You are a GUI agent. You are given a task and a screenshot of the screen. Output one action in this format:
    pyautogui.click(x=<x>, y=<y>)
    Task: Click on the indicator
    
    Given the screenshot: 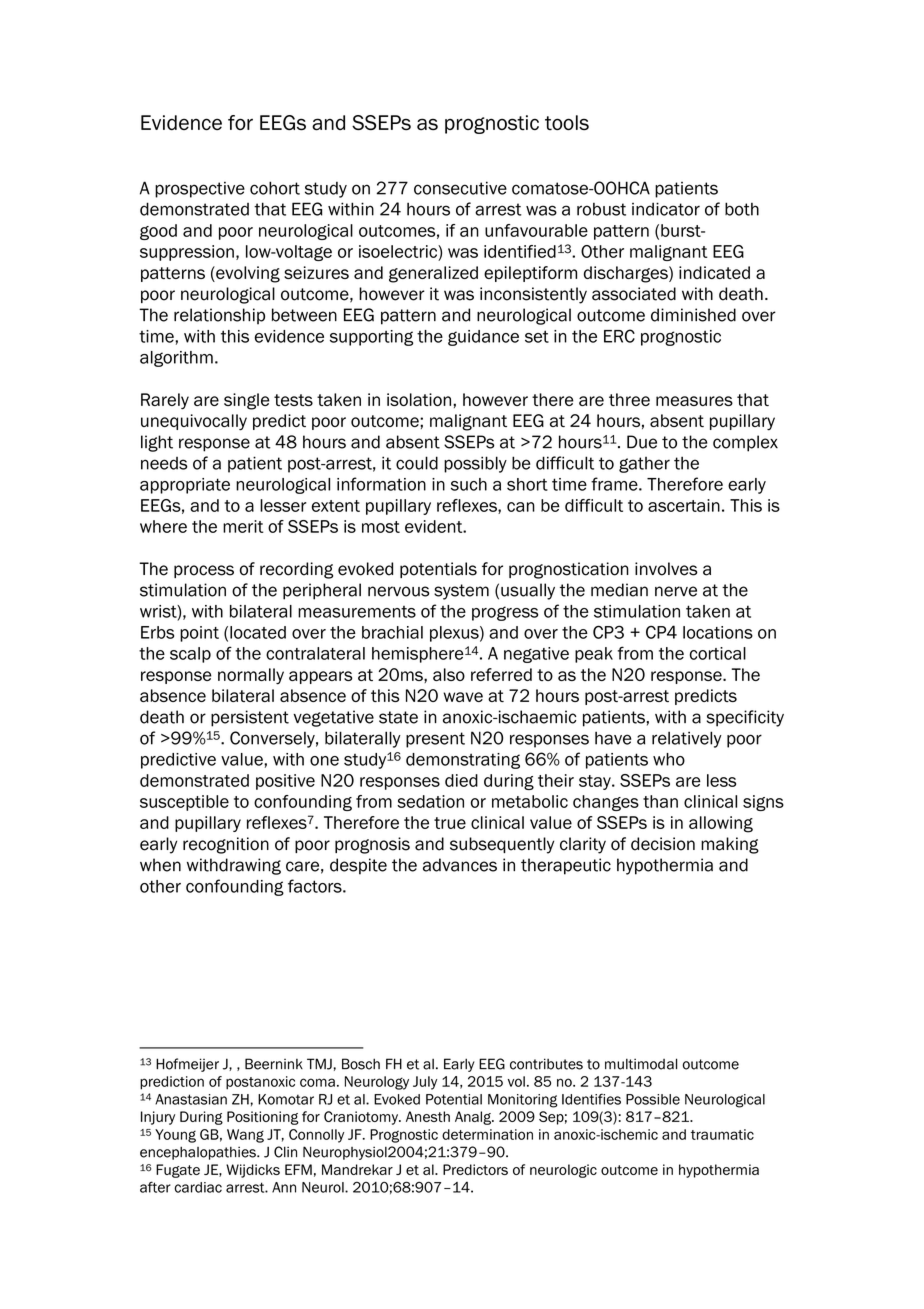 What is the action you would take?
    pyautogui.click(x=666, y=209)
